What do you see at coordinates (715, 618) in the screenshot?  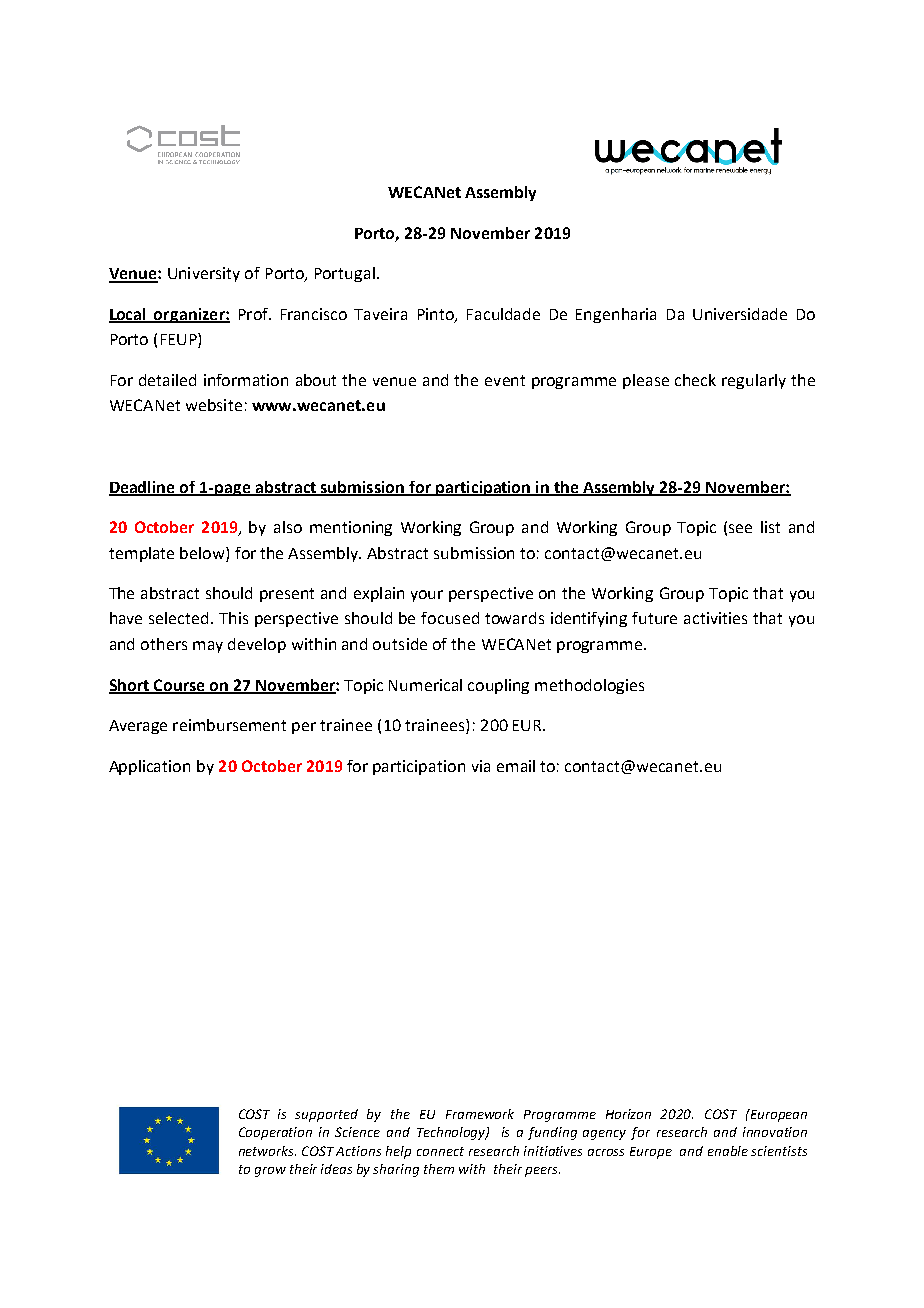 I see `activities` at bounding box center [715, 618].
